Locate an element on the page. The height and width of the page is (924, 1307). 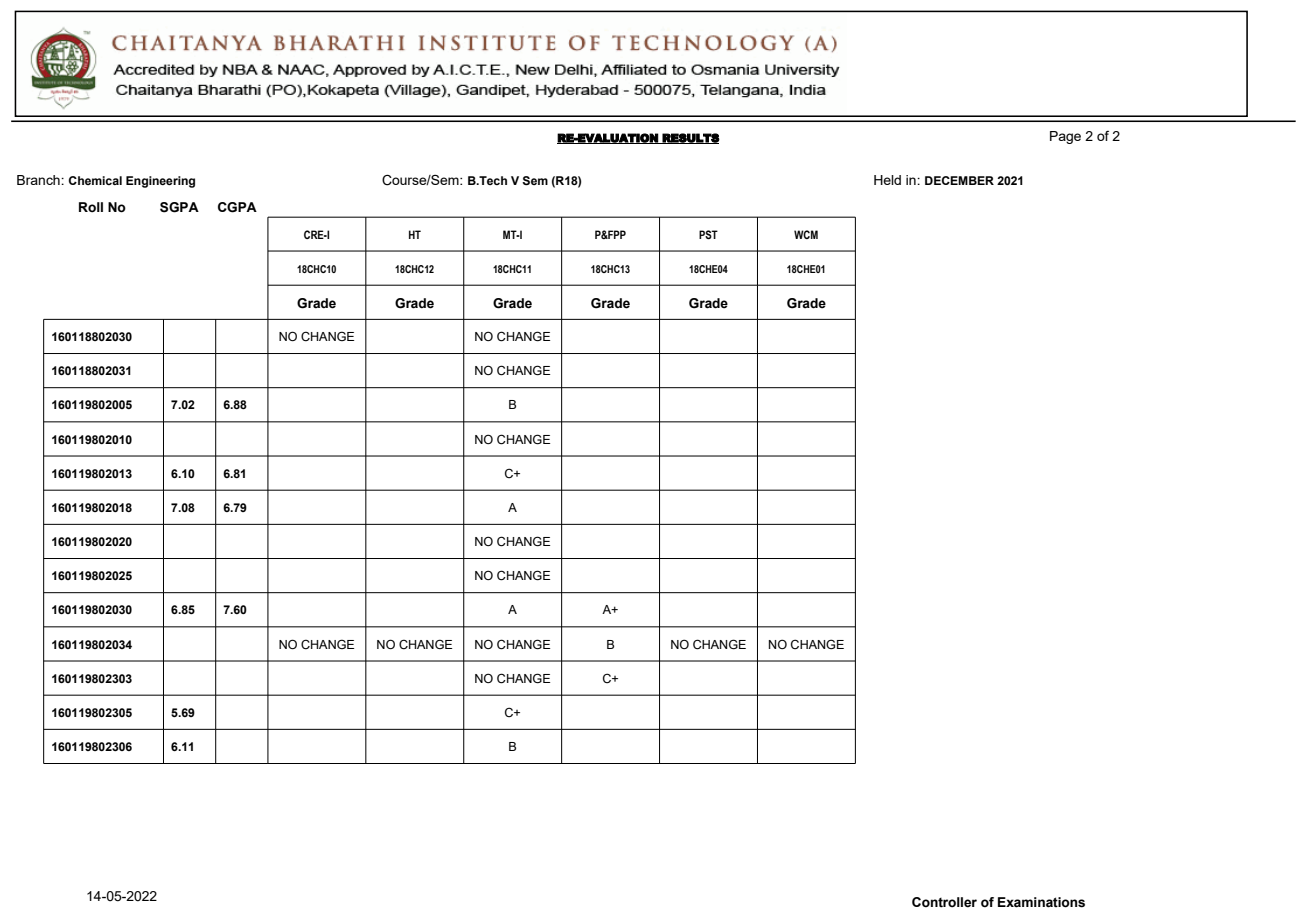
Branch is located at coordinates (39, 180).
